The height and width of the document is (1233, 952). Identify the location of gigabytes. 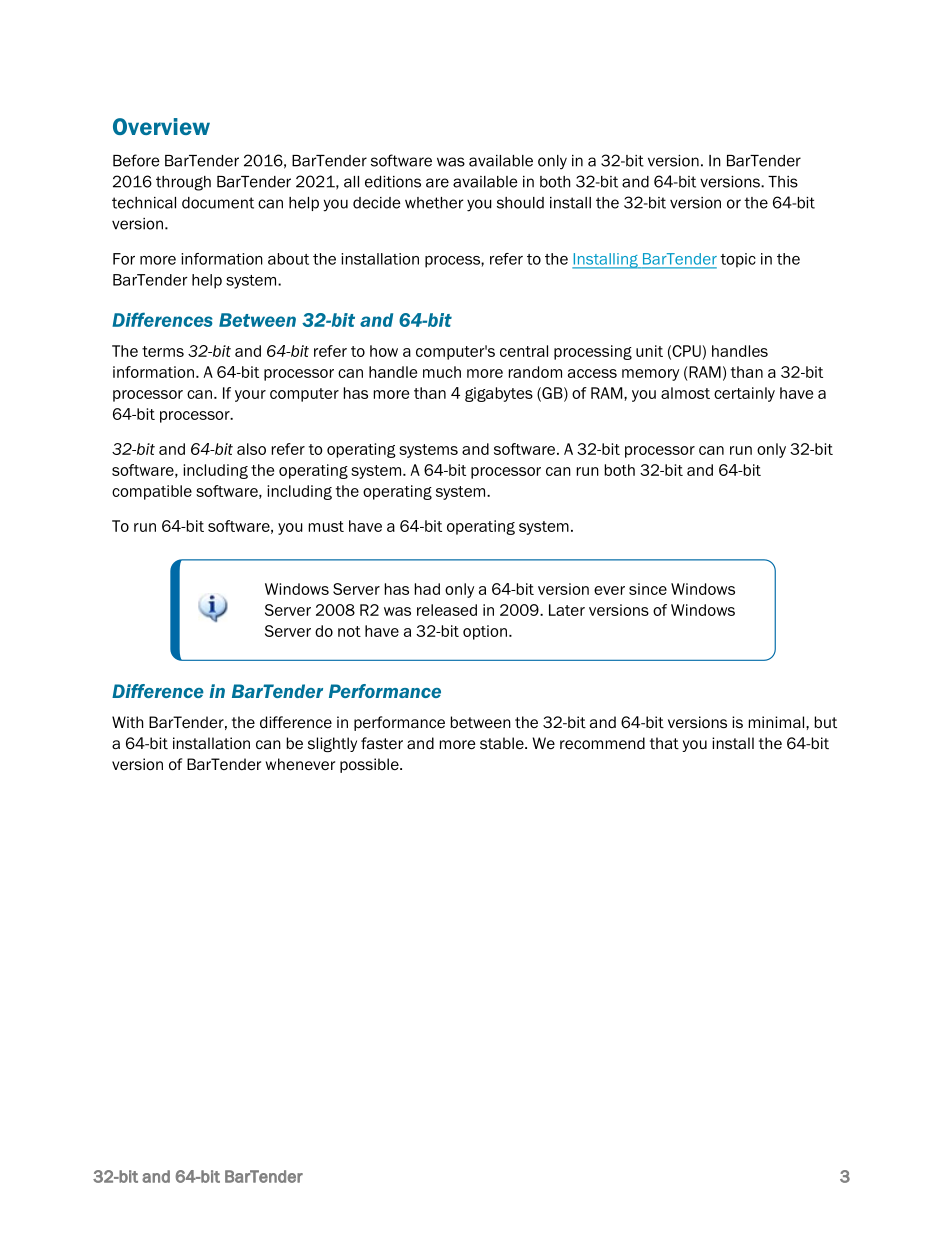
(499, 394).
